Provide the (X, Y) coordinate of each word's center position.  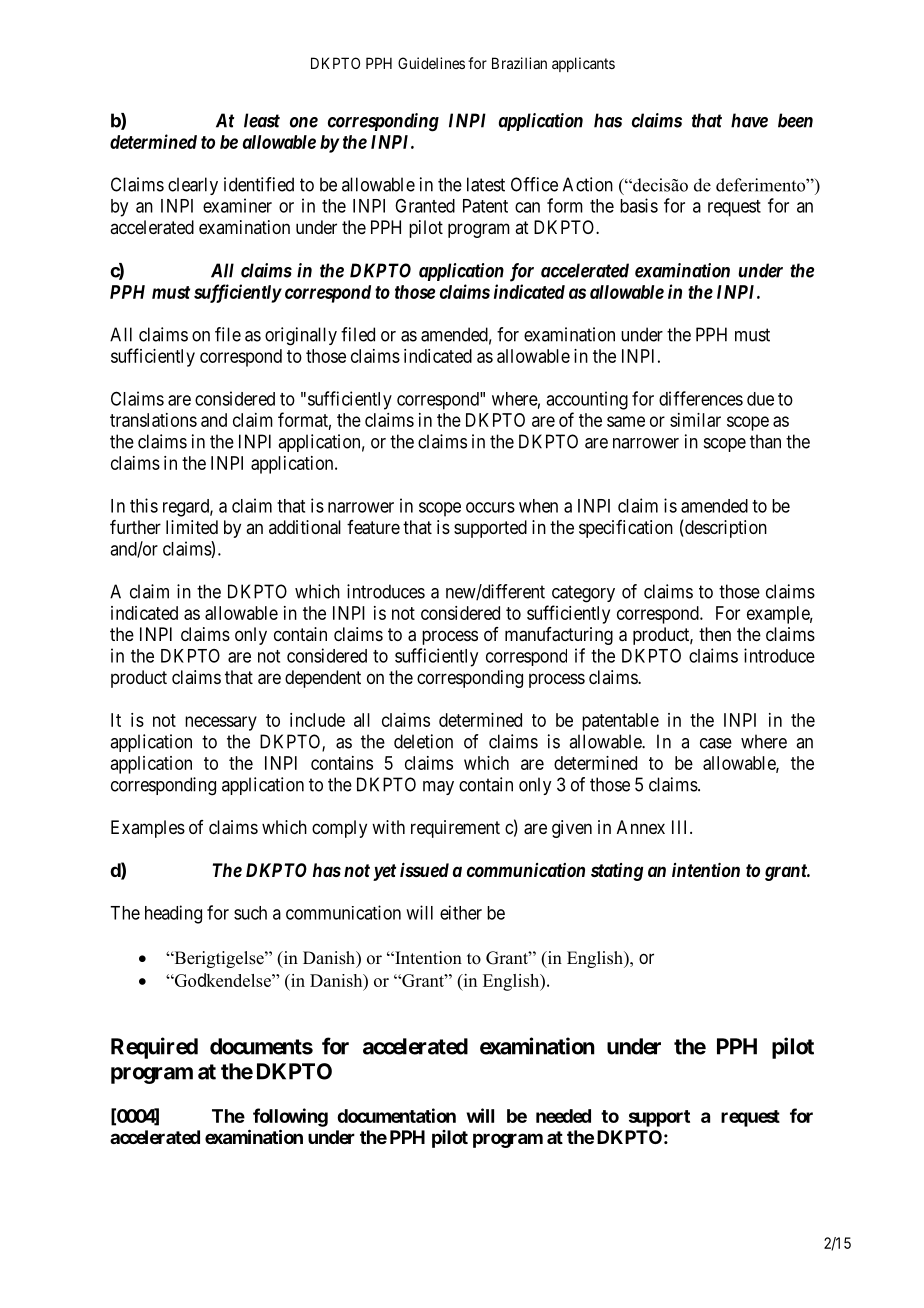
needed (563, 1116)
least (262, 120)
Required (154, 1048)
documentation (396, 1115)
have (749, 120)
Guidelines (431, 63)
